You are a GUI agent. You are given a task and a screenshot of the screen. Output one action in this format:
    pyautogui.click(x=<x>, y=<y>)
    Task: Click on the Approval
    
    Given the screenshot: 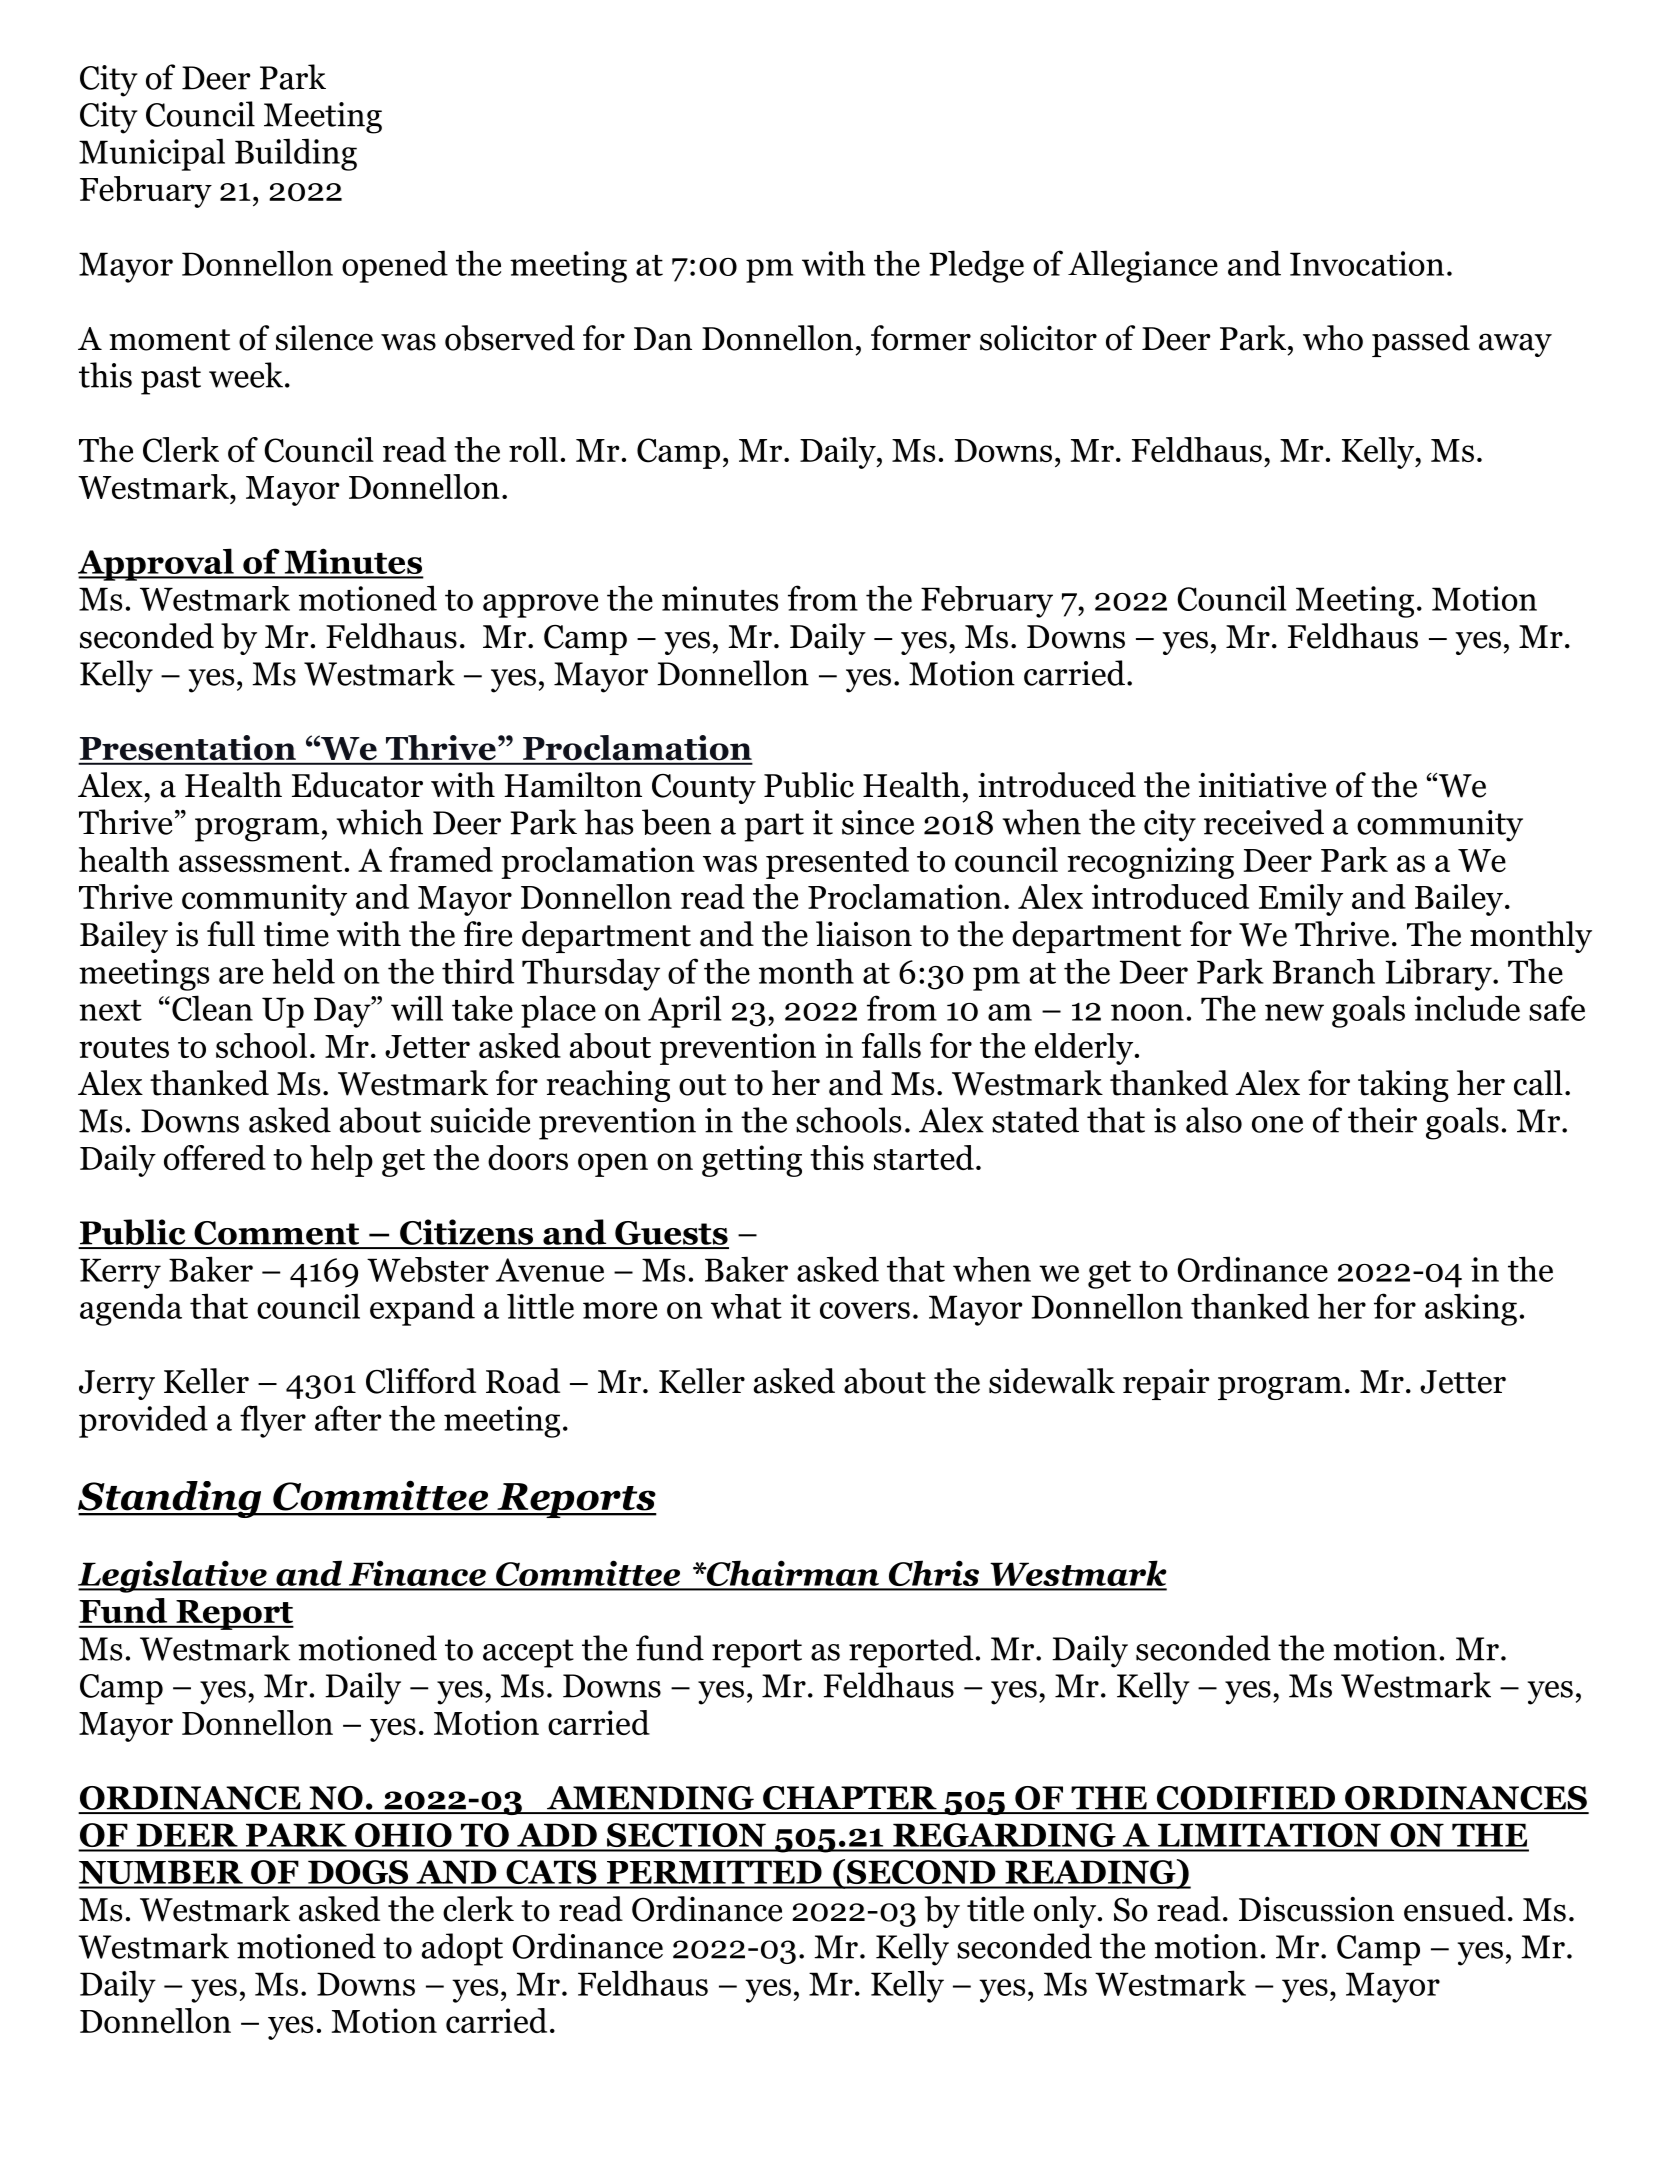 What is the action you would take?
    pyautogui.click(x=157, y=564)
